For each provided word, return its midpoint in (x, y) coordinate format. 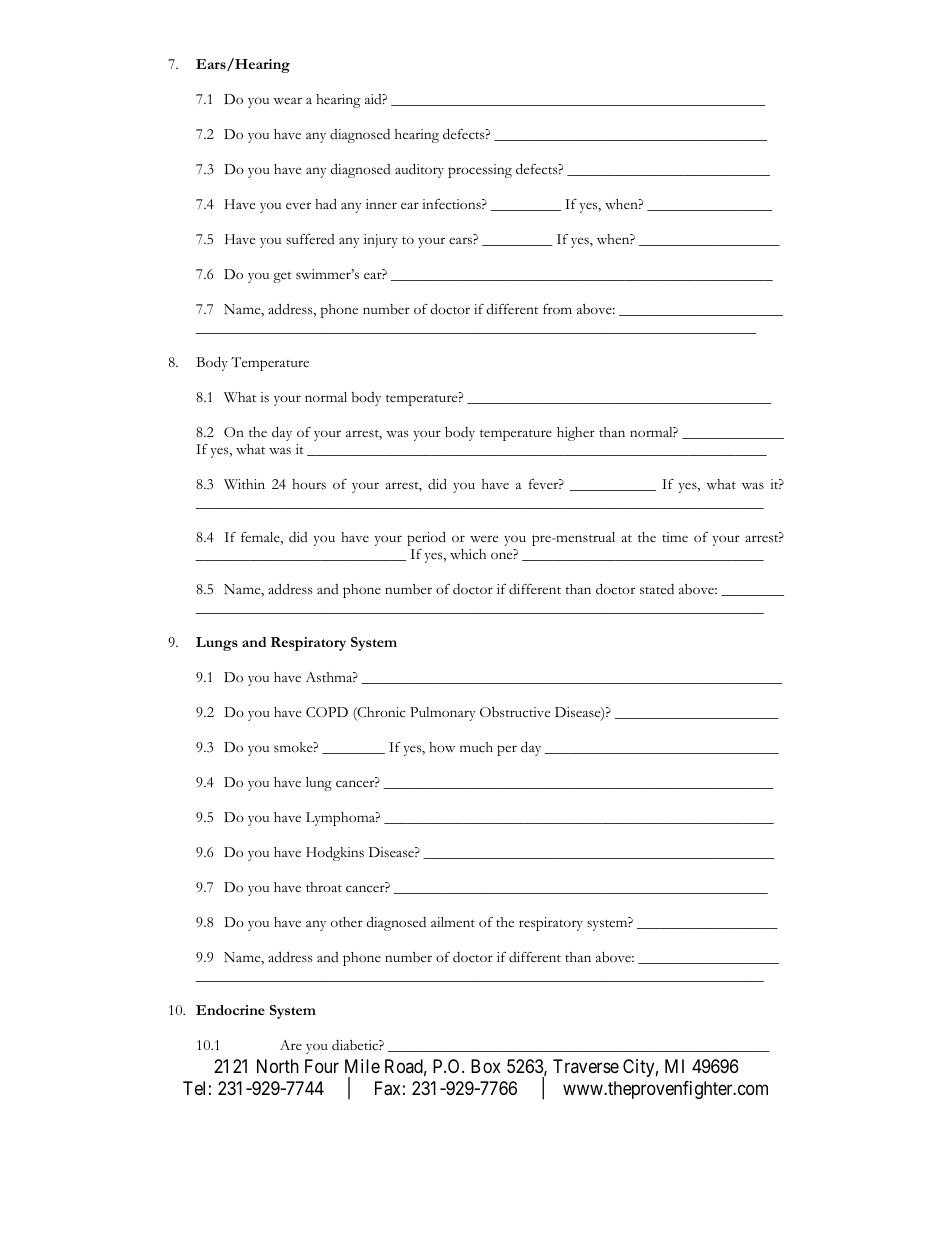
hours (309, 484)
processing (480, 171)
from (557, 309)
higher (576, 434)
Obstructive (515, 712)
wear (287, 100)
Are (291, 1045)
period (426, 539)
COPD (327, 712)
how (442, 747)
